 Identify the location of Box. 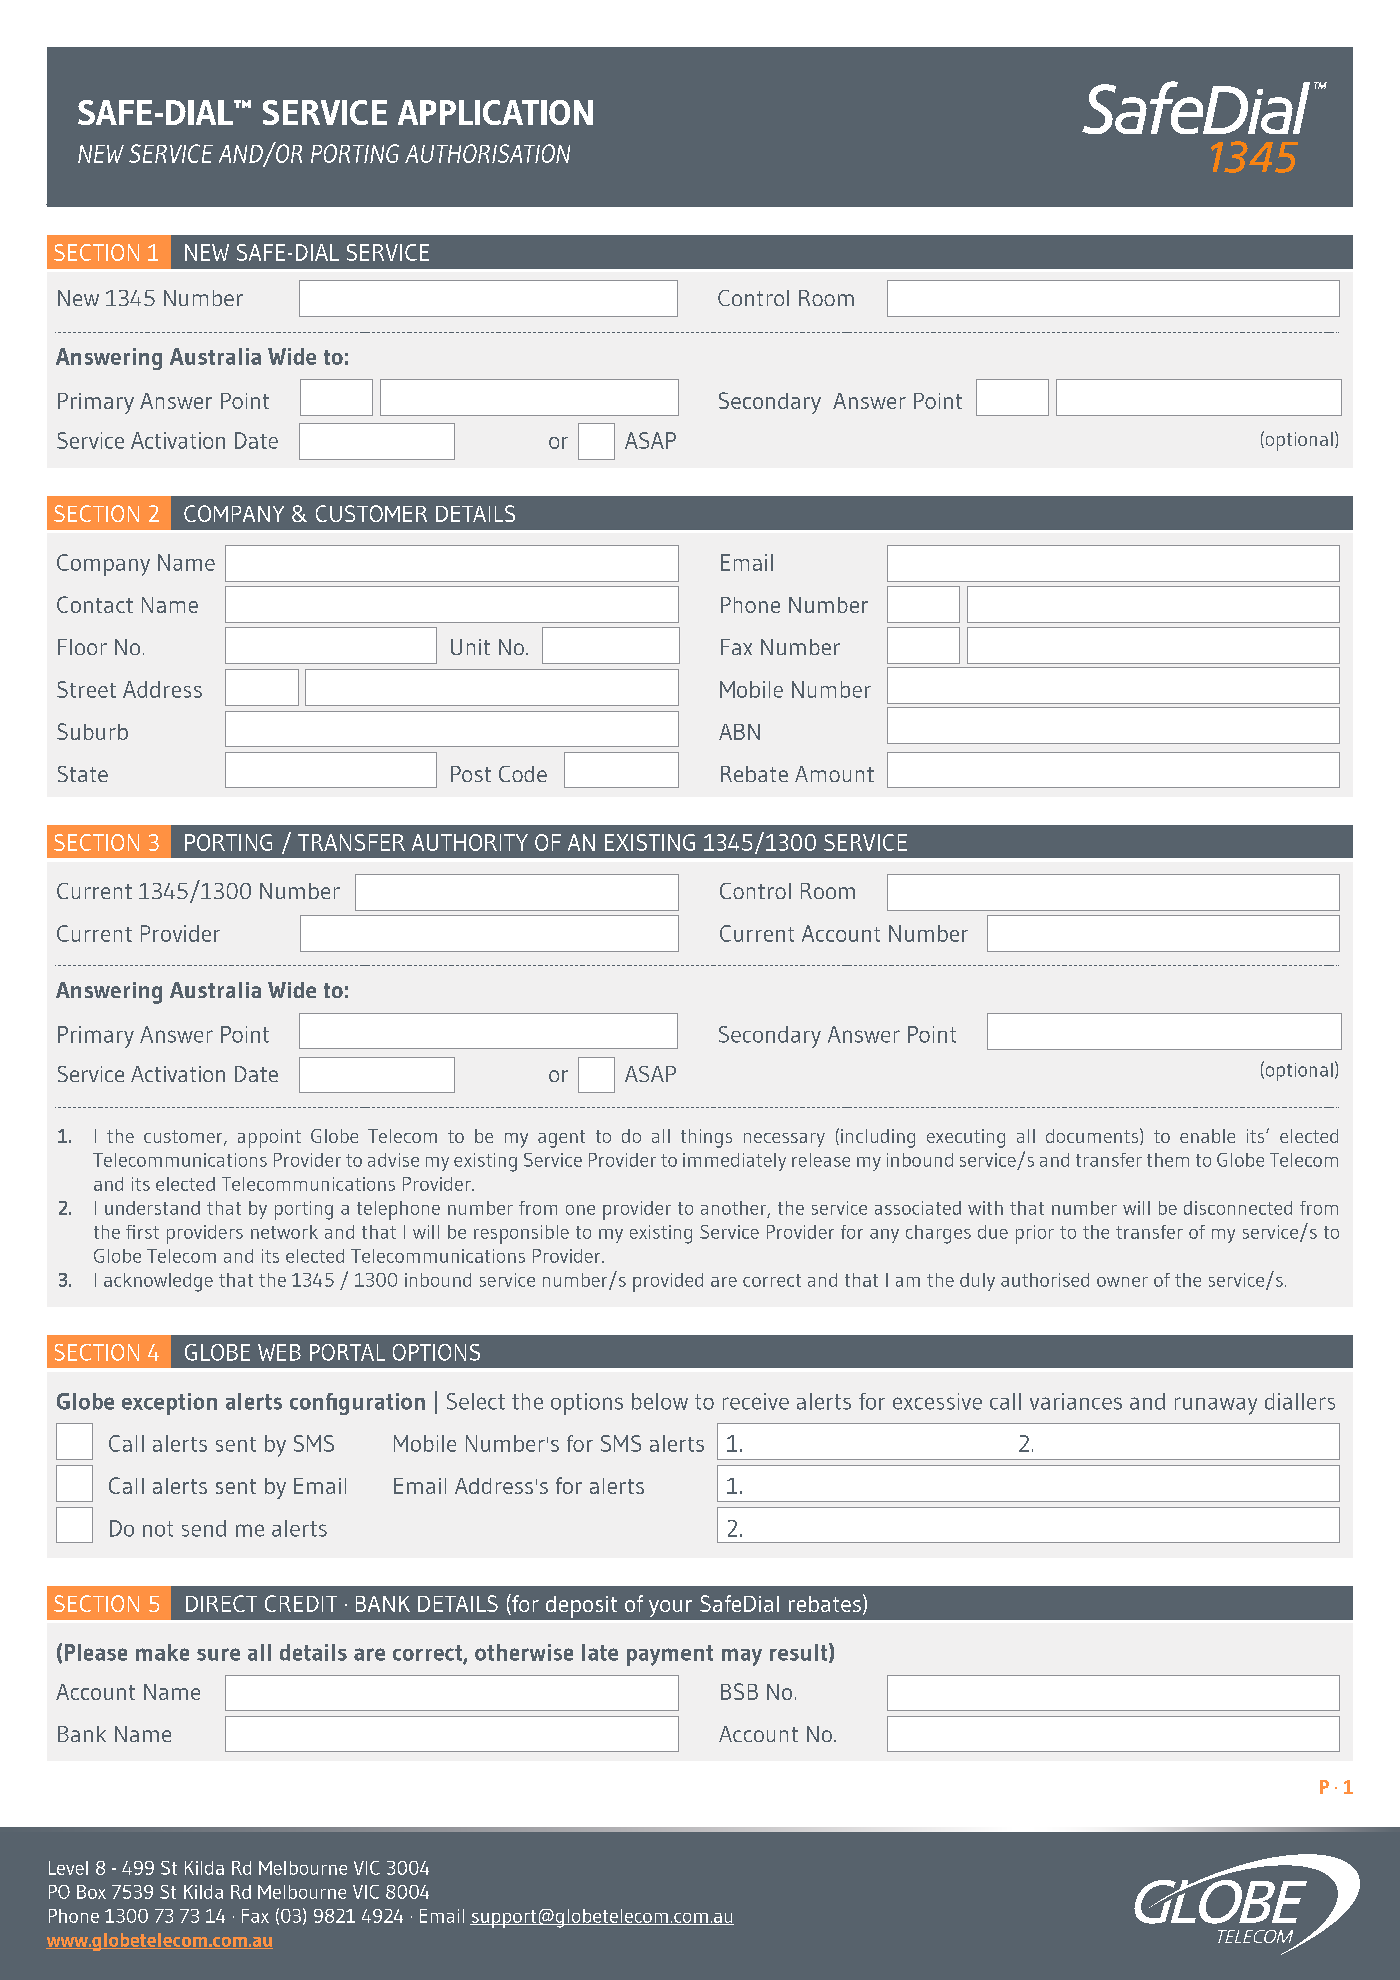
(91, 1892).
